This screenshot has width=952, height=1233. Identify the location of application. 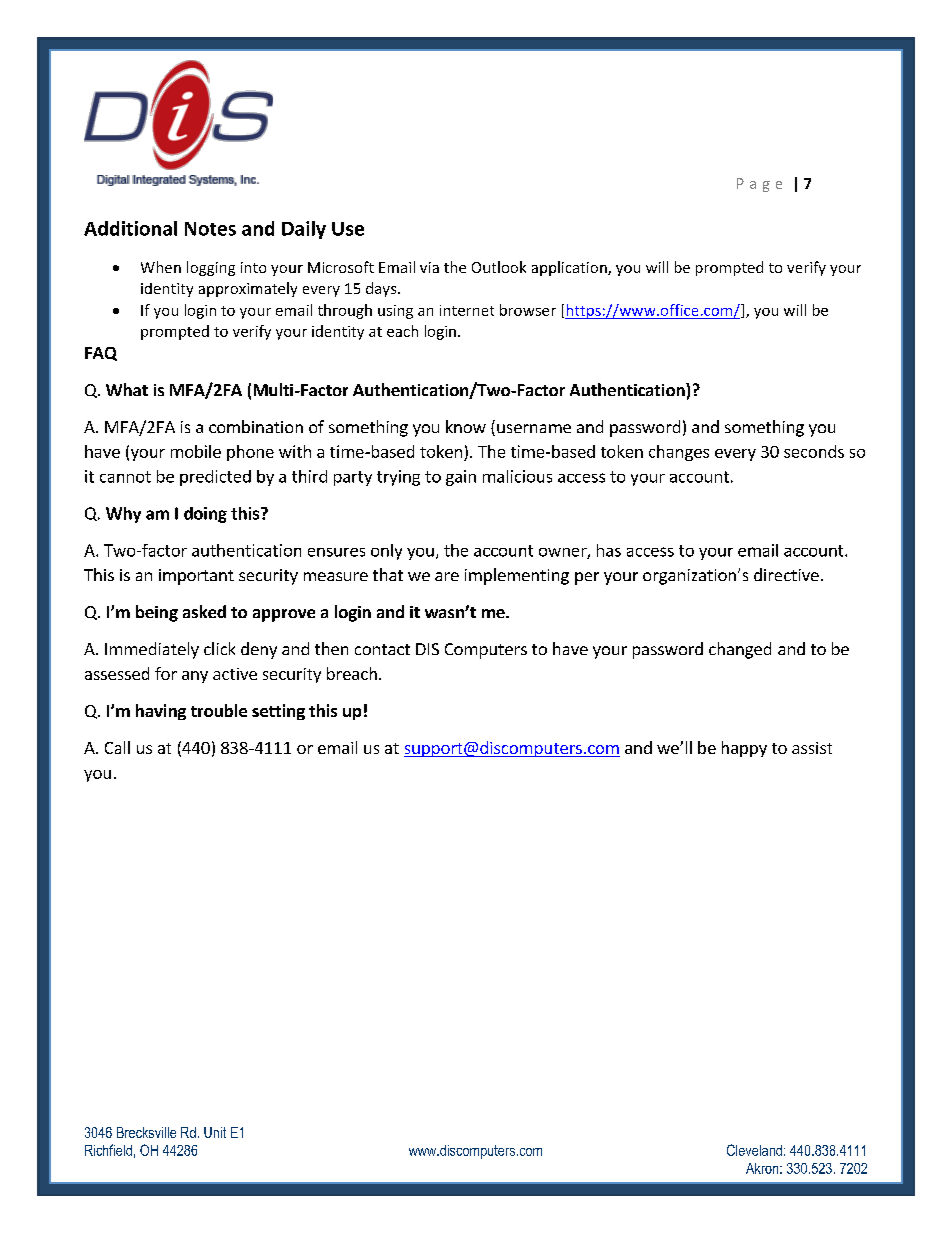
(570, 268).
